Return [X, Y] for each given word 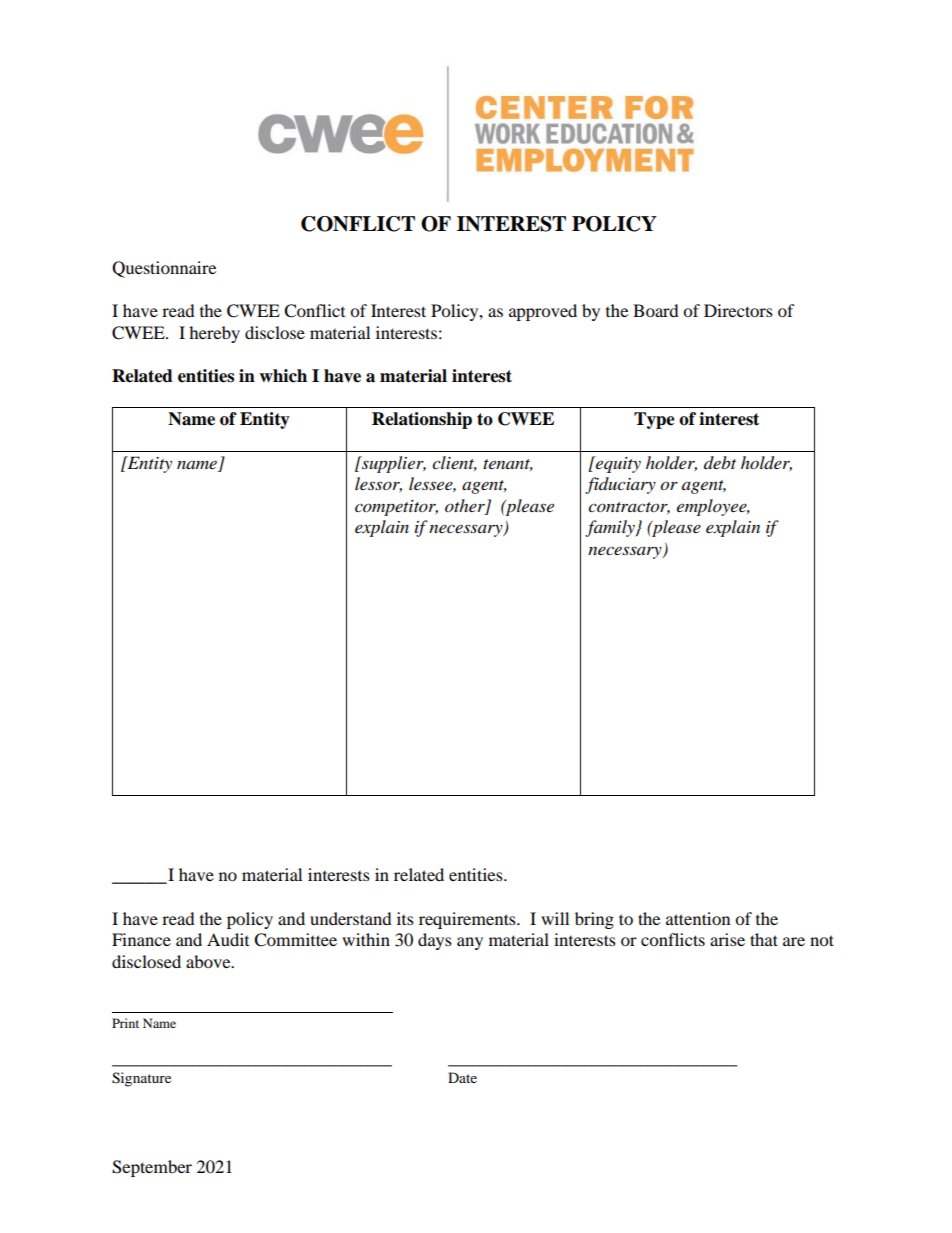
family [611, 528]
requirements [468, 920]
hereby [214, 334]
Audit [228, 939]
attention [698, 918]
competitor [396, 508]
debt [720, 462]
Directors [738, 310]
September [152, 1168]
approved [543, 312]
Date [462, 1077]
